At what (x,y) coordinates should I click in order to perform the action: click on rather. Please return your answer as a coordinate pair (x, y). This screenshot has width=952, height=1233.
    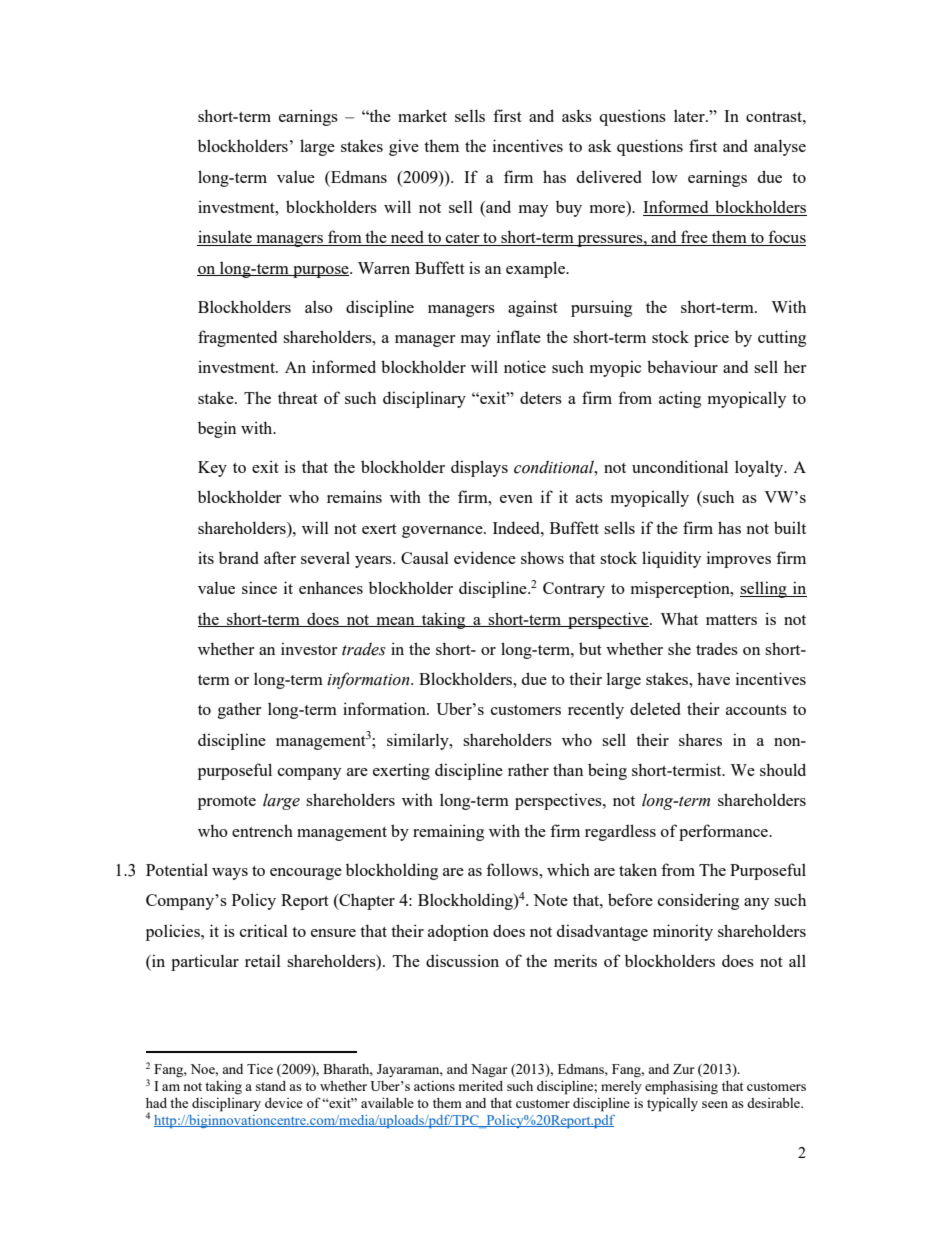
    Looking at the image, I should click on (528, 769).
